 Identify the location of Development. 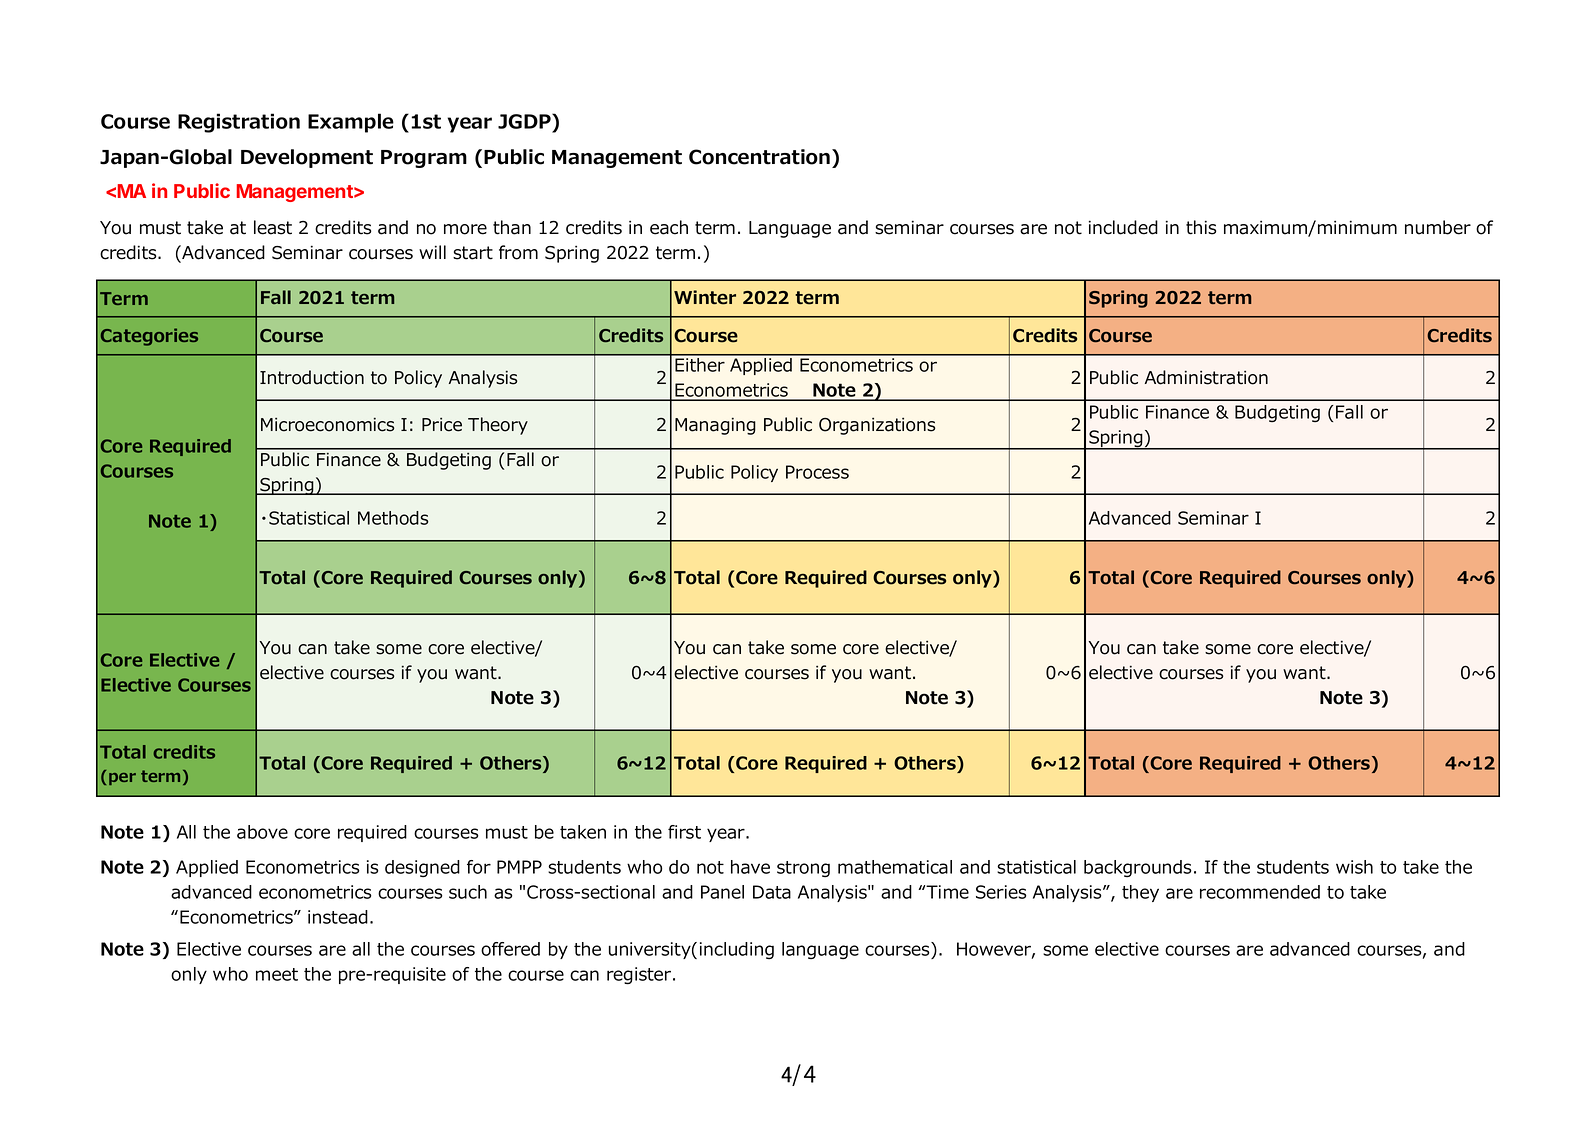
(307, 158).
